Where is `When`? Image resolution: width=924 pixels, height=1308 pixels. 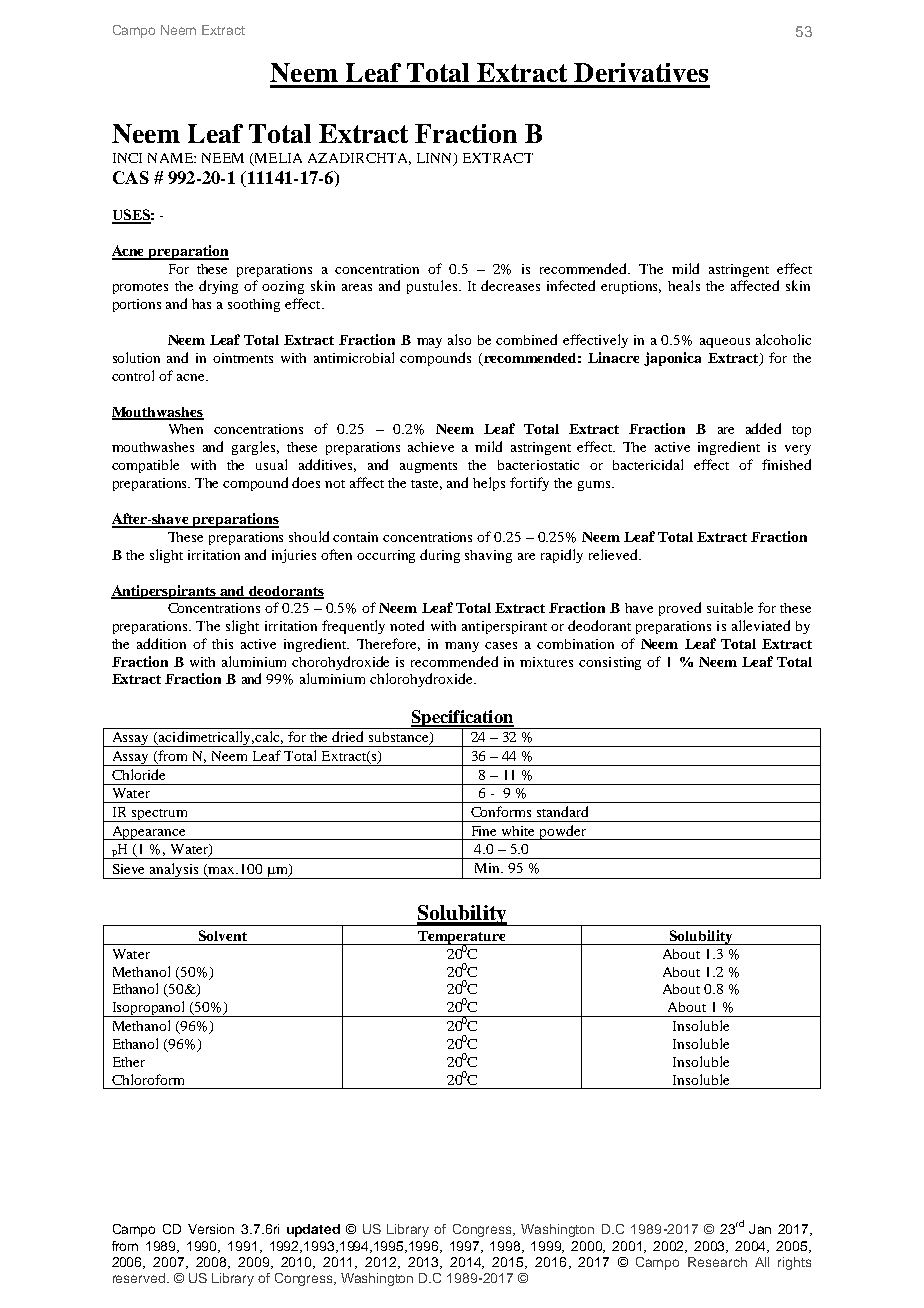
When is located at coordinates (186, 429).
